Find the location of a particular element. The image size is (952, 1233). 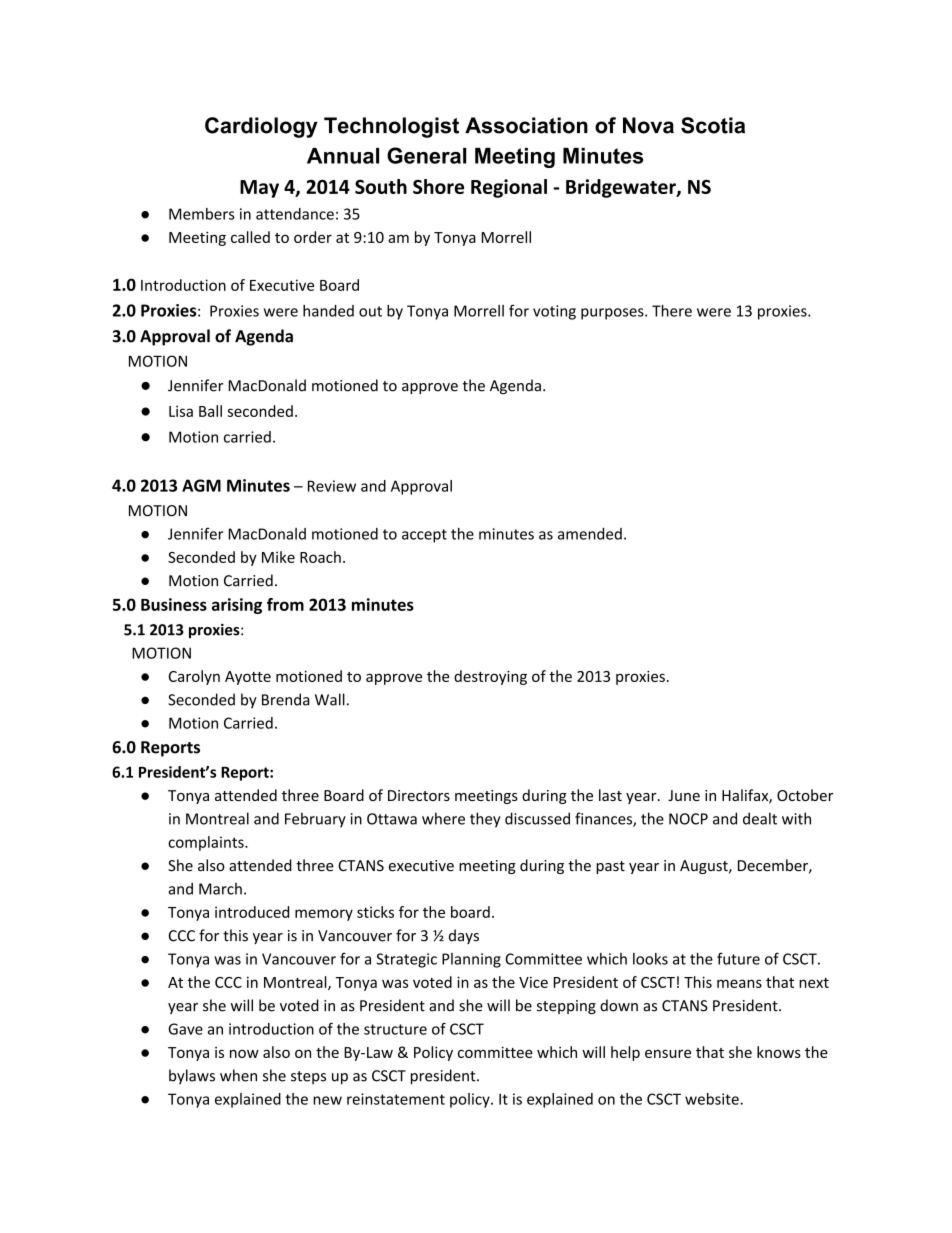

destroying is located at coordinates (490, 677).
